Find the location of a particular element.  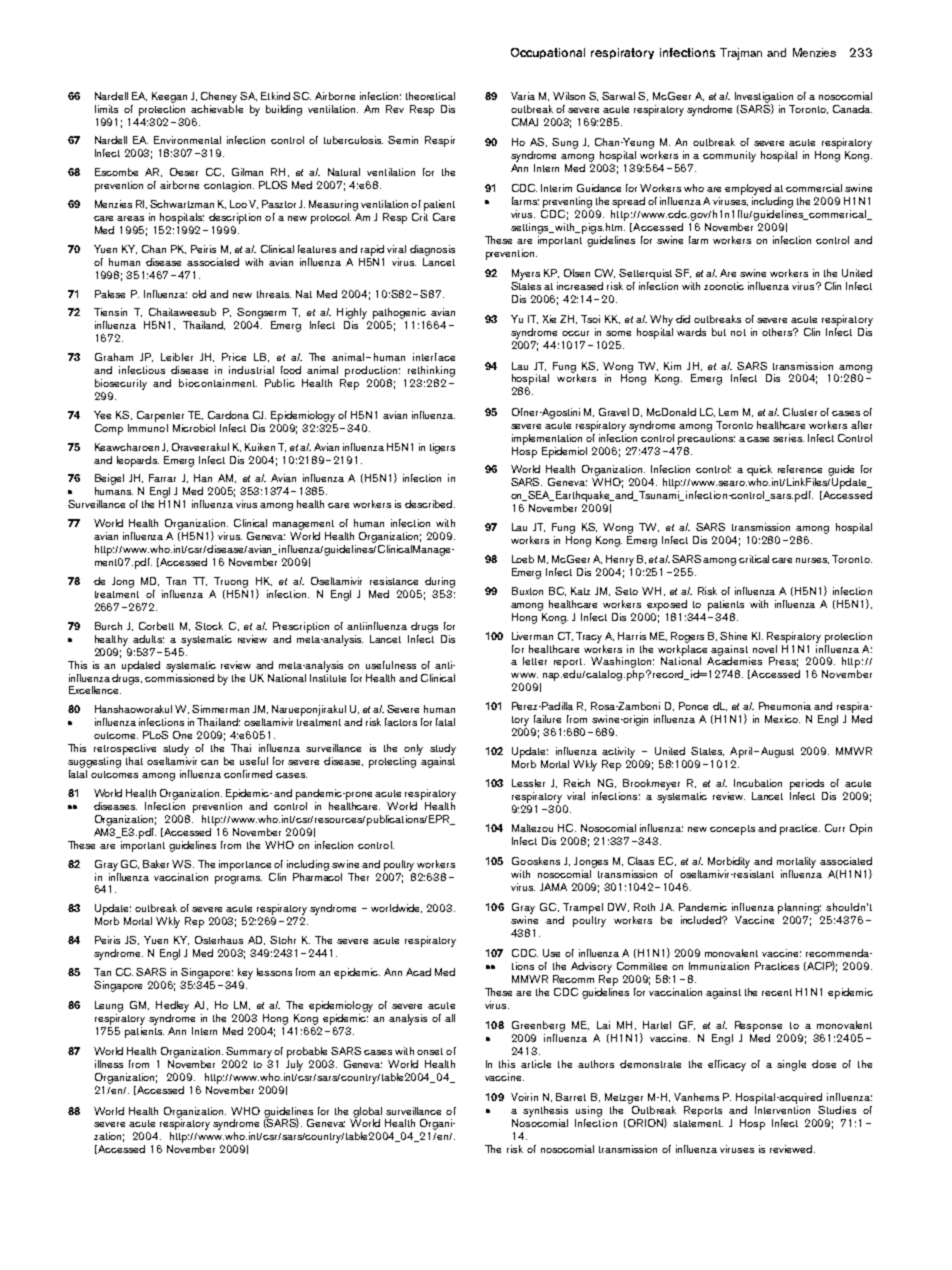

article is located at coordinates (536, 1064).
